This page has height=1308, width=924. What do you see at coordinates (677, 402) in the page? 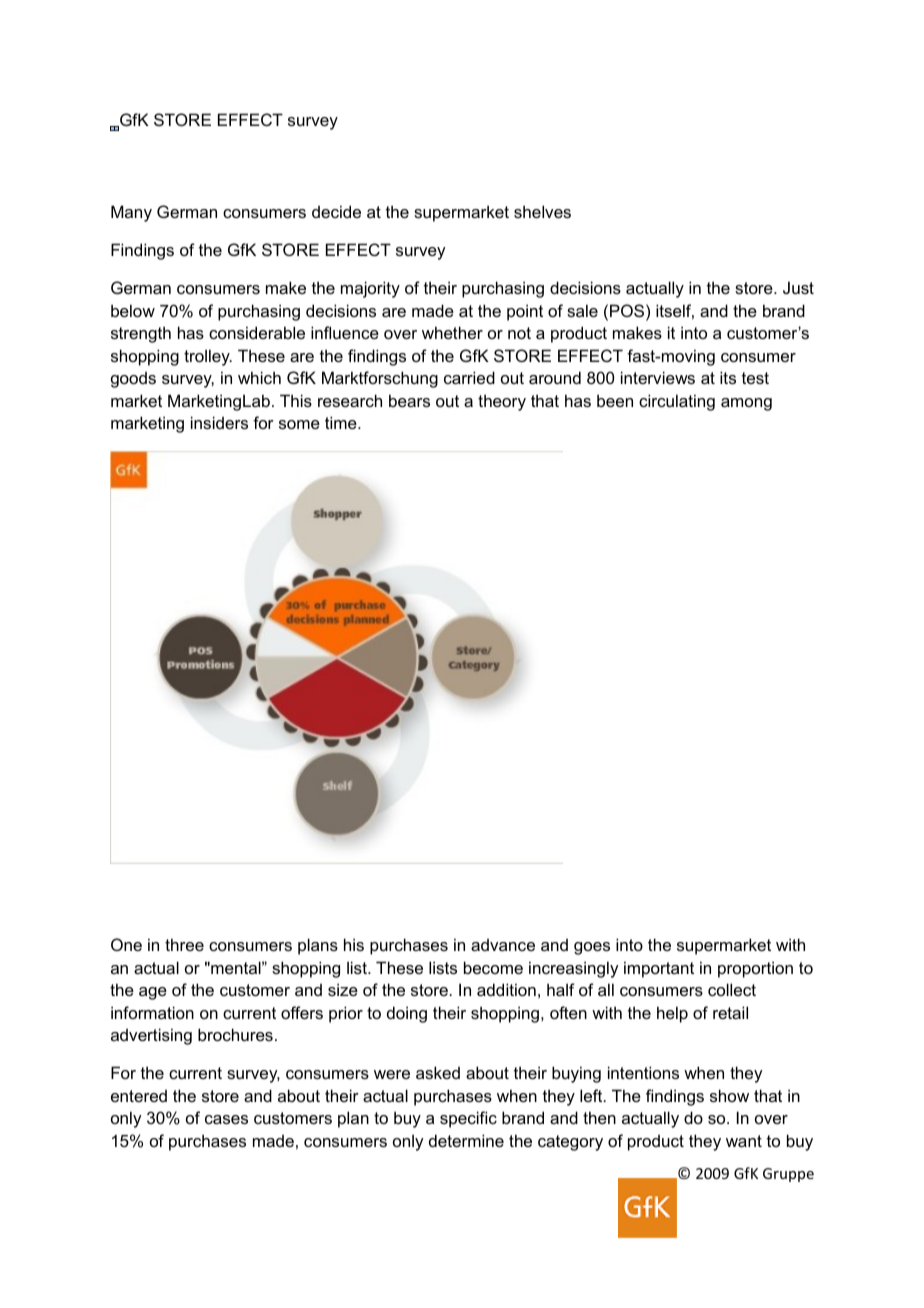
I see `circulating` at bounding box center [677, 402].
